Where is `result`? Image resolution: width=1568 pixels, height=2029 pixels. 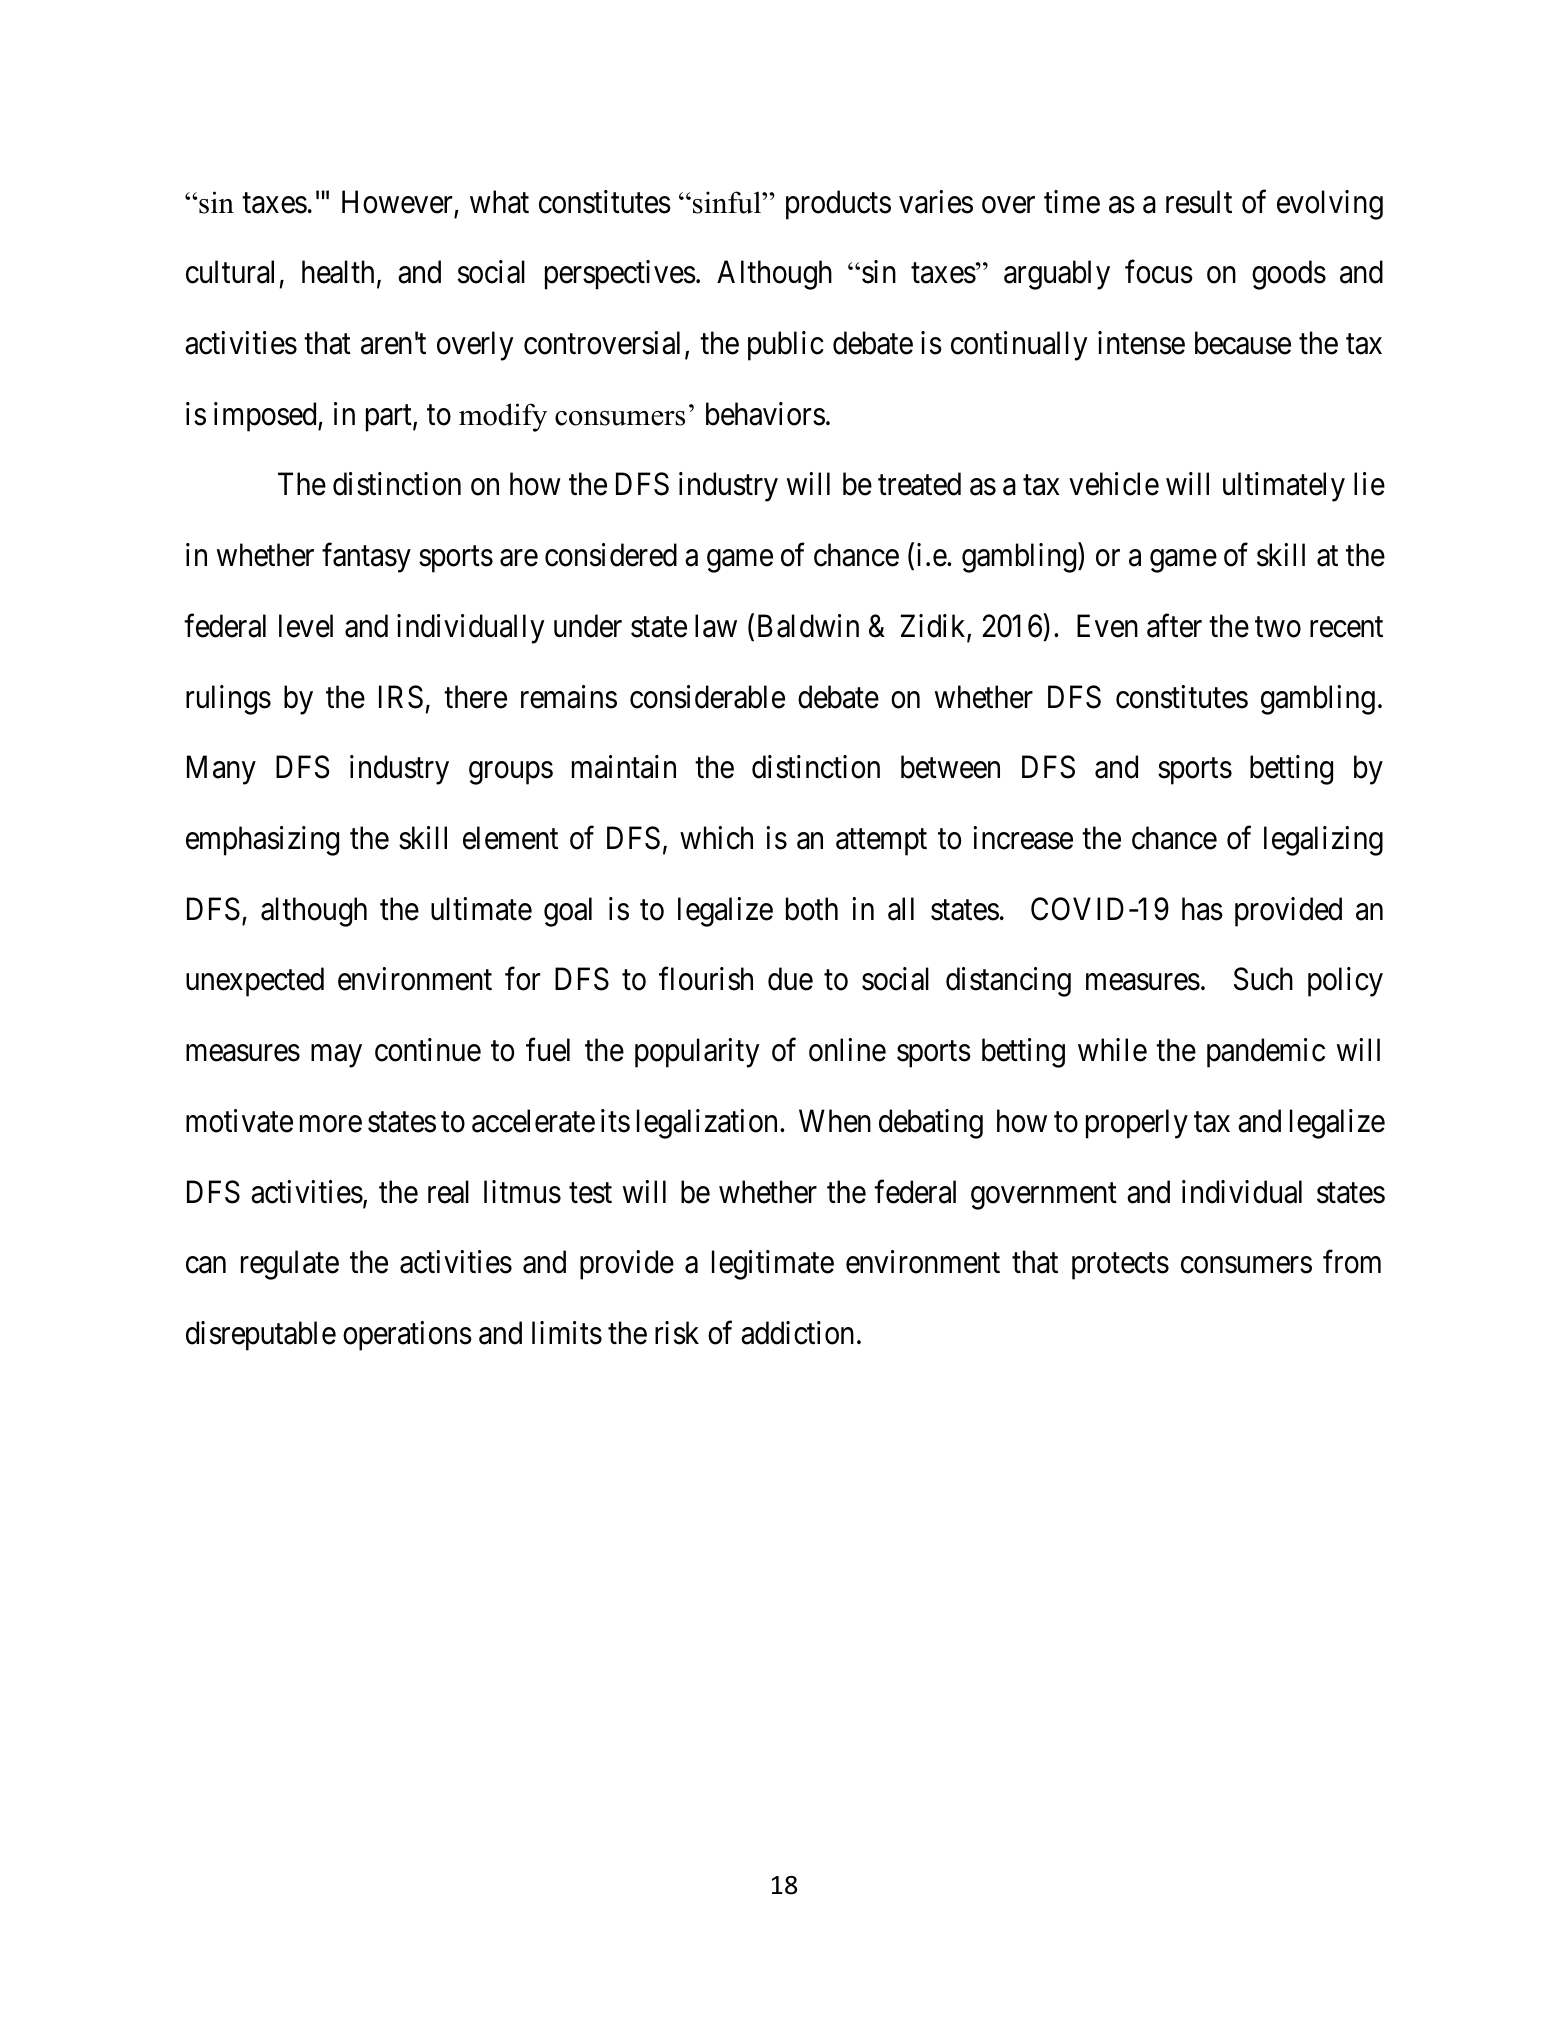 result is located at coordinates (1199, 202).
